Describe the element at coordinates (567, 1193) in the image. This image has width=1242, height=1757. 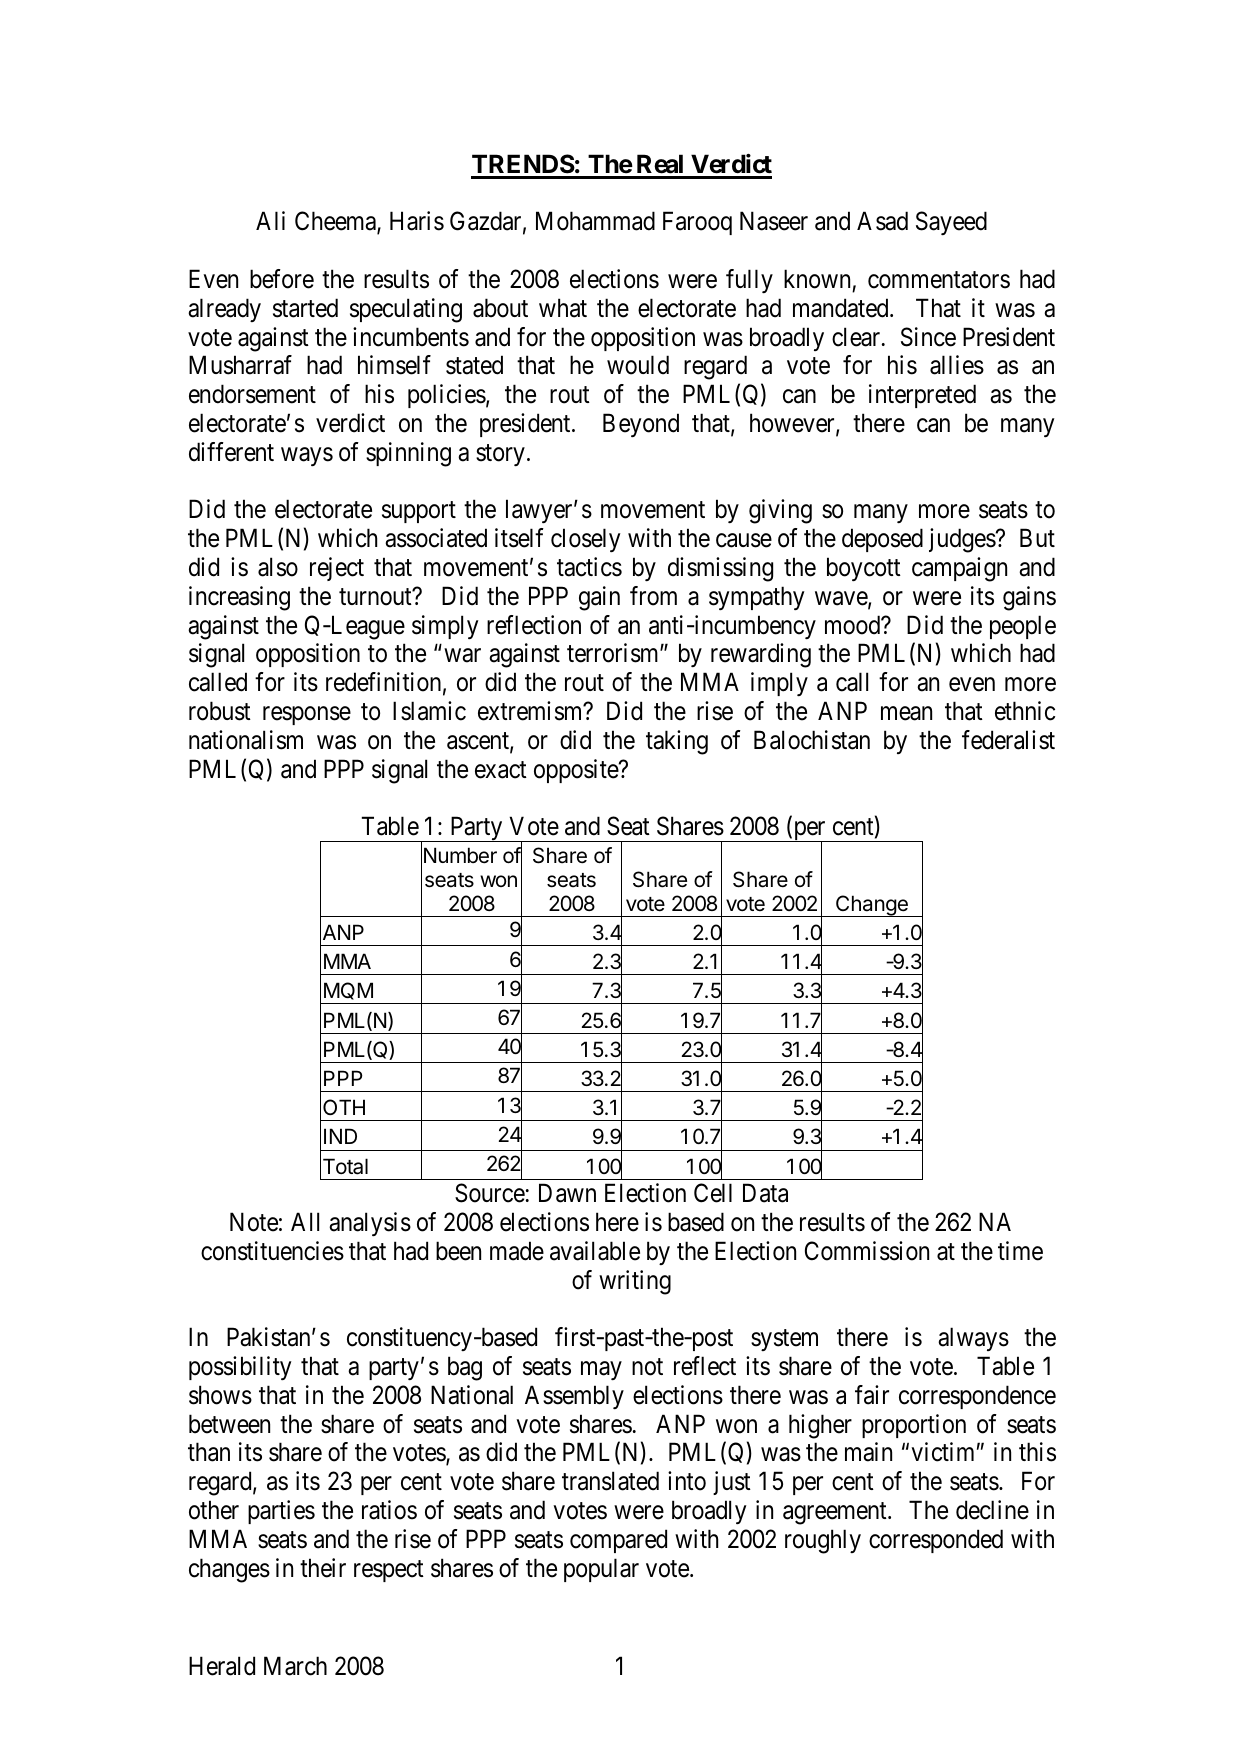
I see `Dawn` at that location.
